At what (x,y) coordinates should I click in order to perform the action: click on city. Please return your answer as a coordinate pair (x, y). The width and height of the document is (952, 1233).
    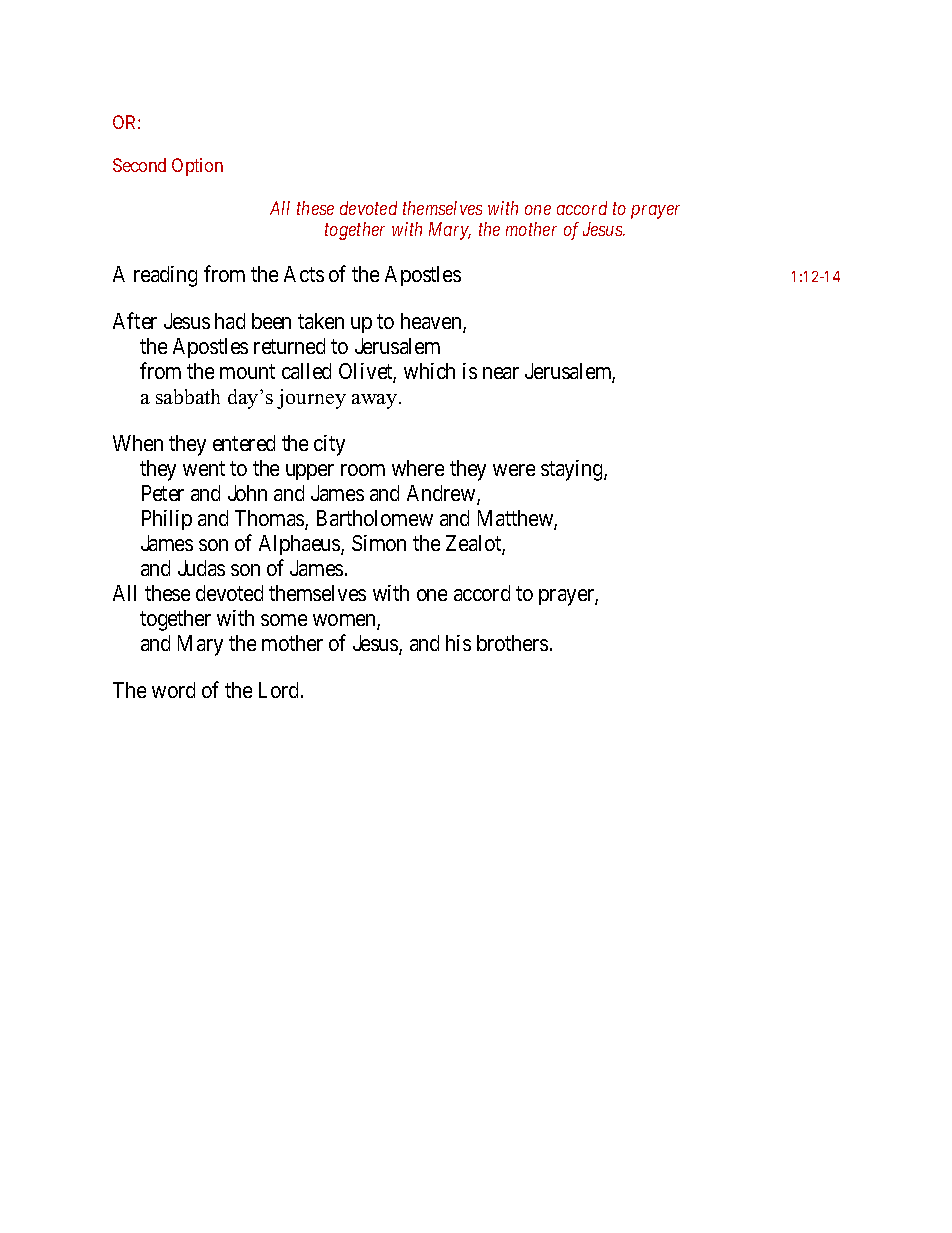
    Looking at the image, I should click on (329, 445).
